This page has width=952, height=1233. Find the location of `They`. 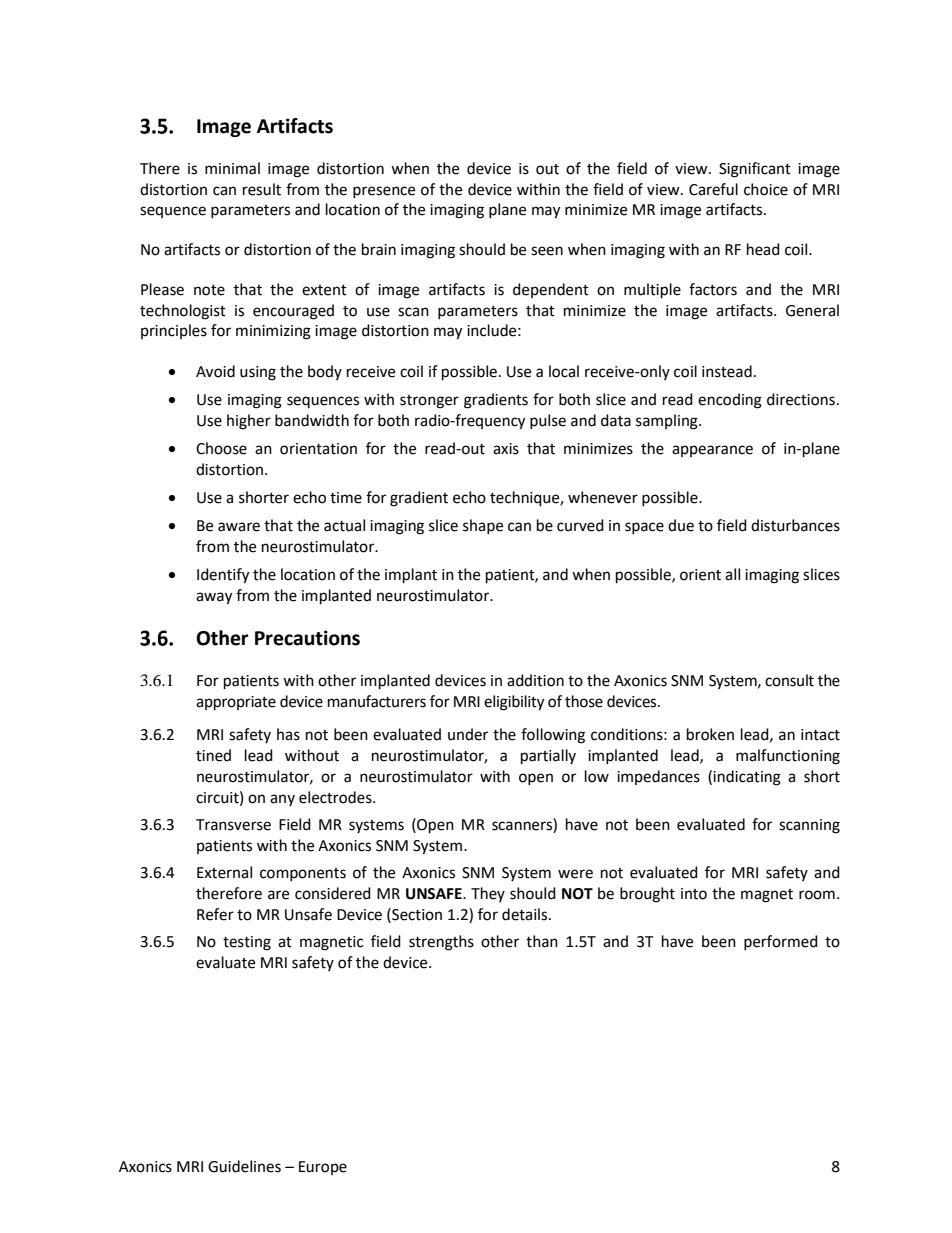

They is located at coordinates (488, 894).
